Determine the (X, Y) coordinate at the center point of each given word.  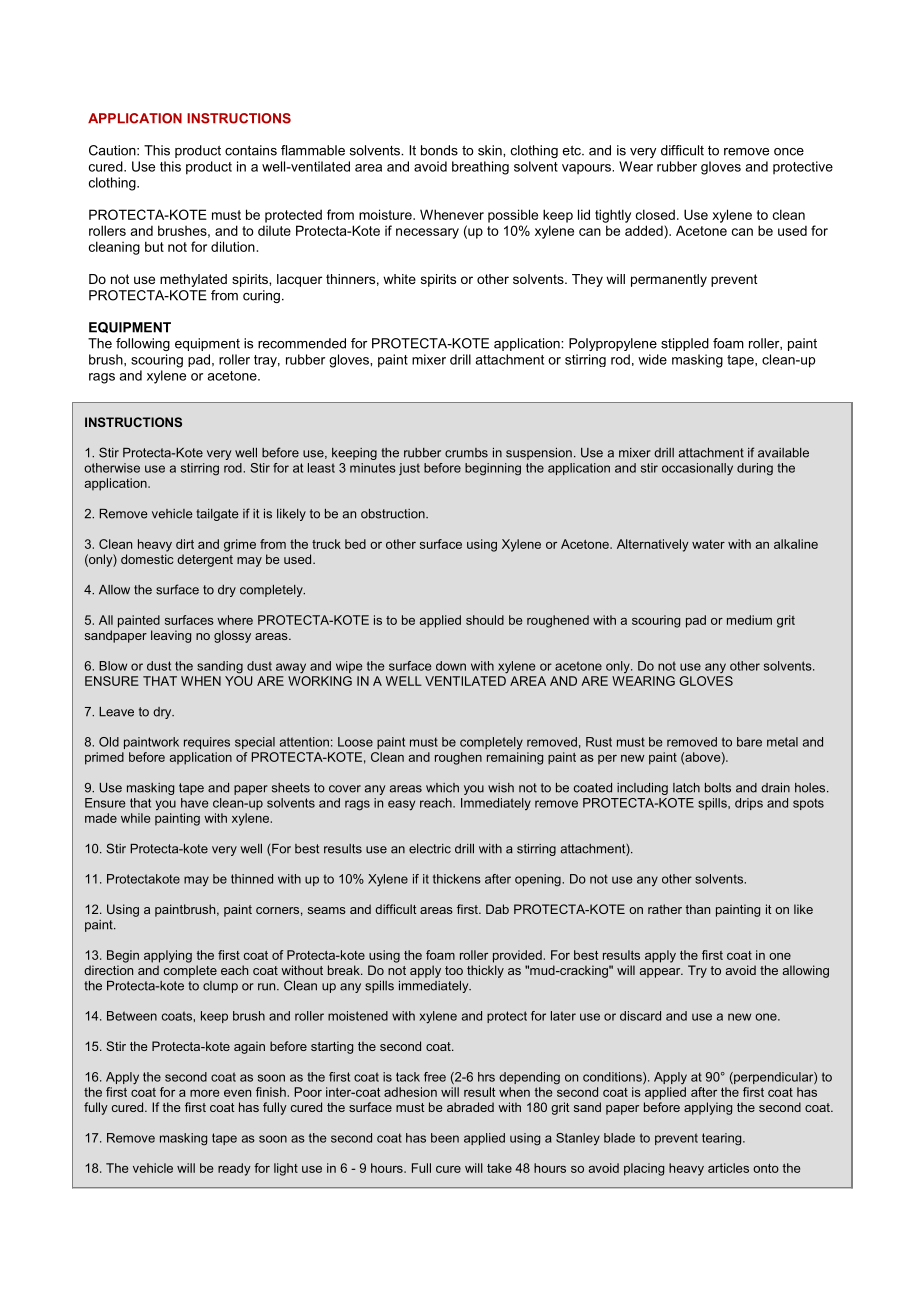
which (442, 788)
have (194, 803)
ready (234, 1169)
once (789, 152)
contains (251, 150)
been (445, 1138)
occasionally (697, 469)
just (409, 469)
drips (749, 804)
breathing (480, 168)
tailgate (217, 515)
